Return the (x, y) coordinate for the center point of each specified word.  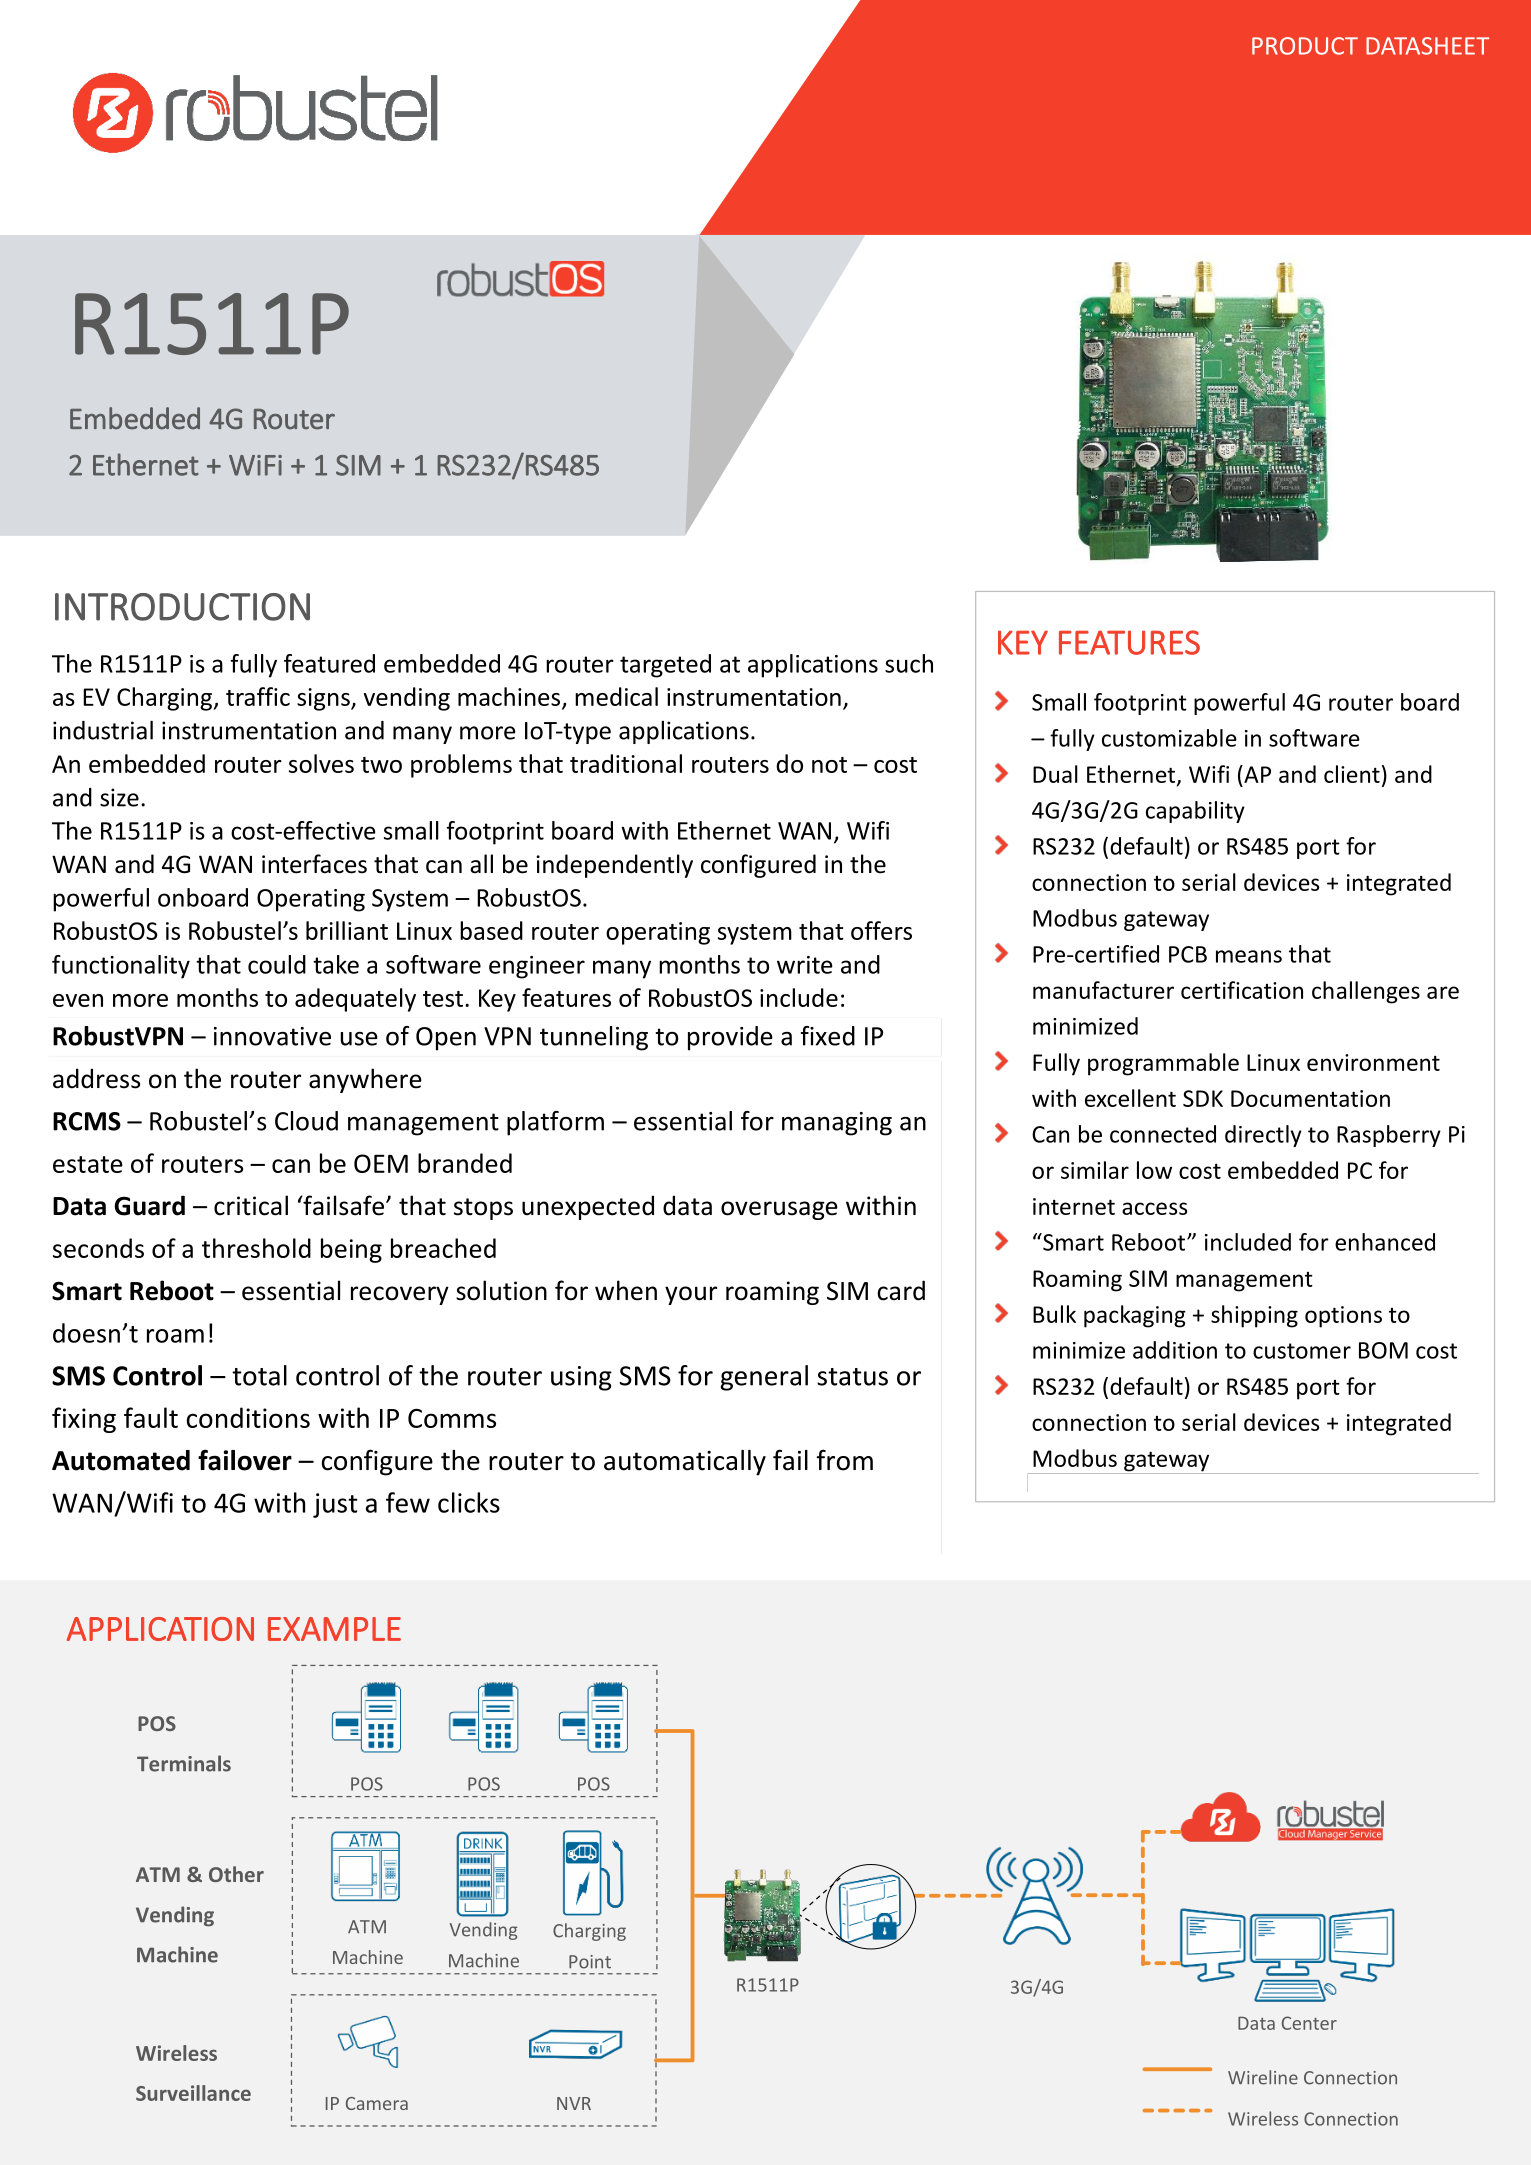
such (909, 663)
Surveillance (193, 2093)
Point (590, 1962)
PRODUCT (1305, 46)
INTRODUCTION (182, 607)
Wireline (1263, 2077)
